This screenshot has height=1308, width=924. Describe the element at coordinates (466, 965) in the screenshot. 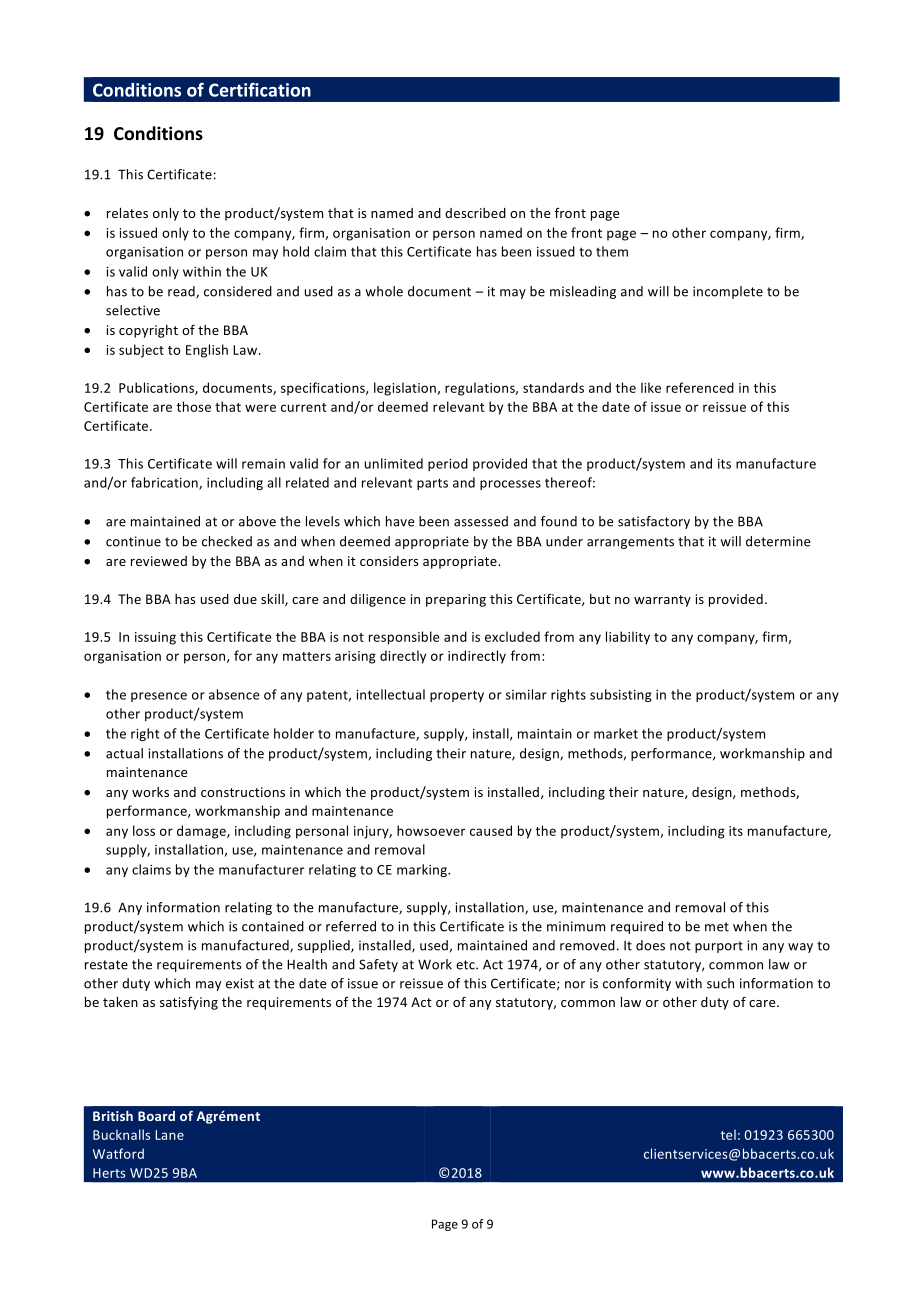

I see `etc` at that location.
